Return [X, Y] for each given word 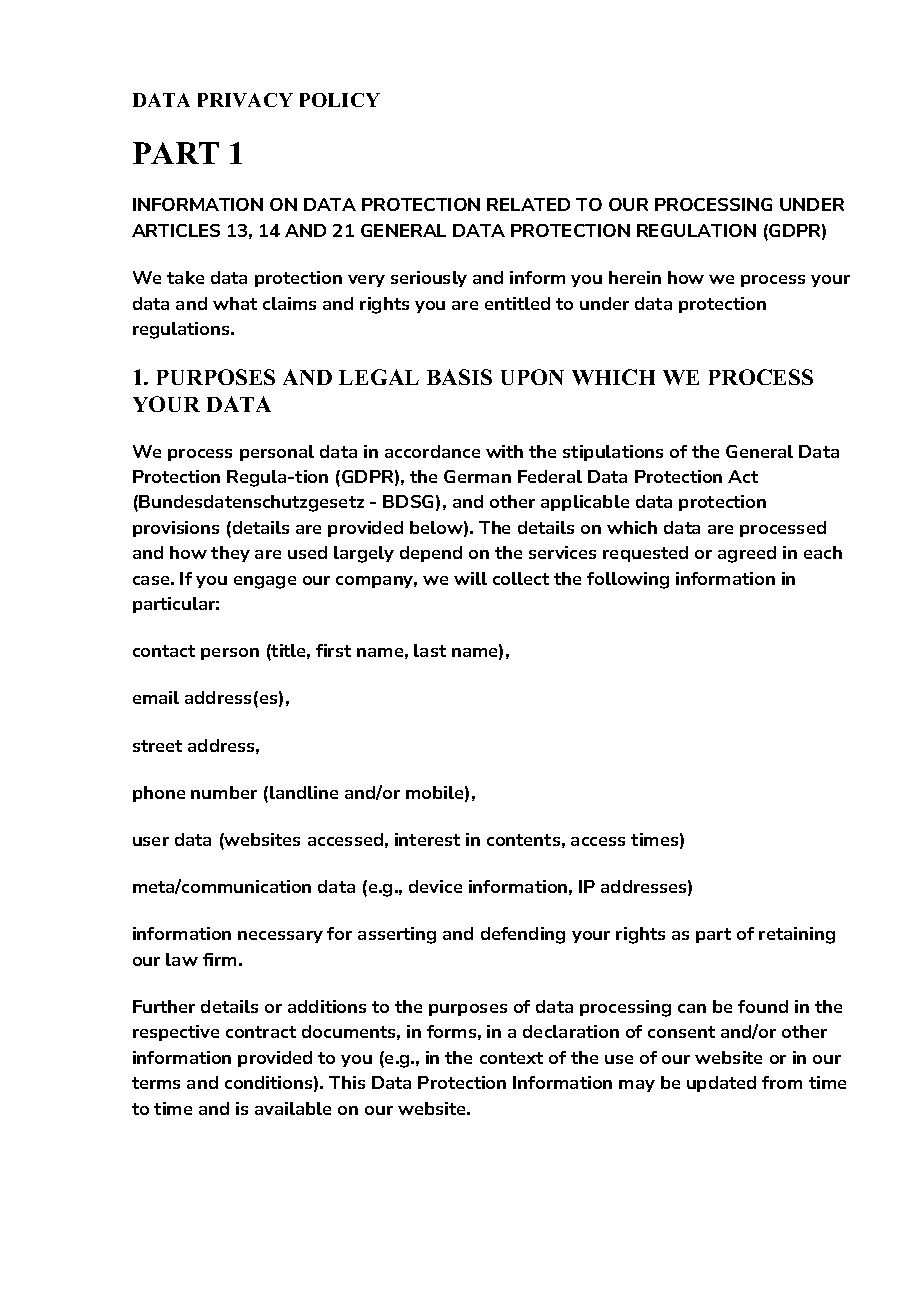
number [224, 792]
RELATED [528, 204]
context [511, 1058]
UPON [532, 377]
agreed [747, 554]
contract [261, 1032]
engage [265, 582]
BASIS [459, 377]
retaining [797, 935]
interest [427, 839]
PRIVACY [245, 100]
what [235, 303]
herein [635, 277]
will [470, 578]
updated [721, 1084]
